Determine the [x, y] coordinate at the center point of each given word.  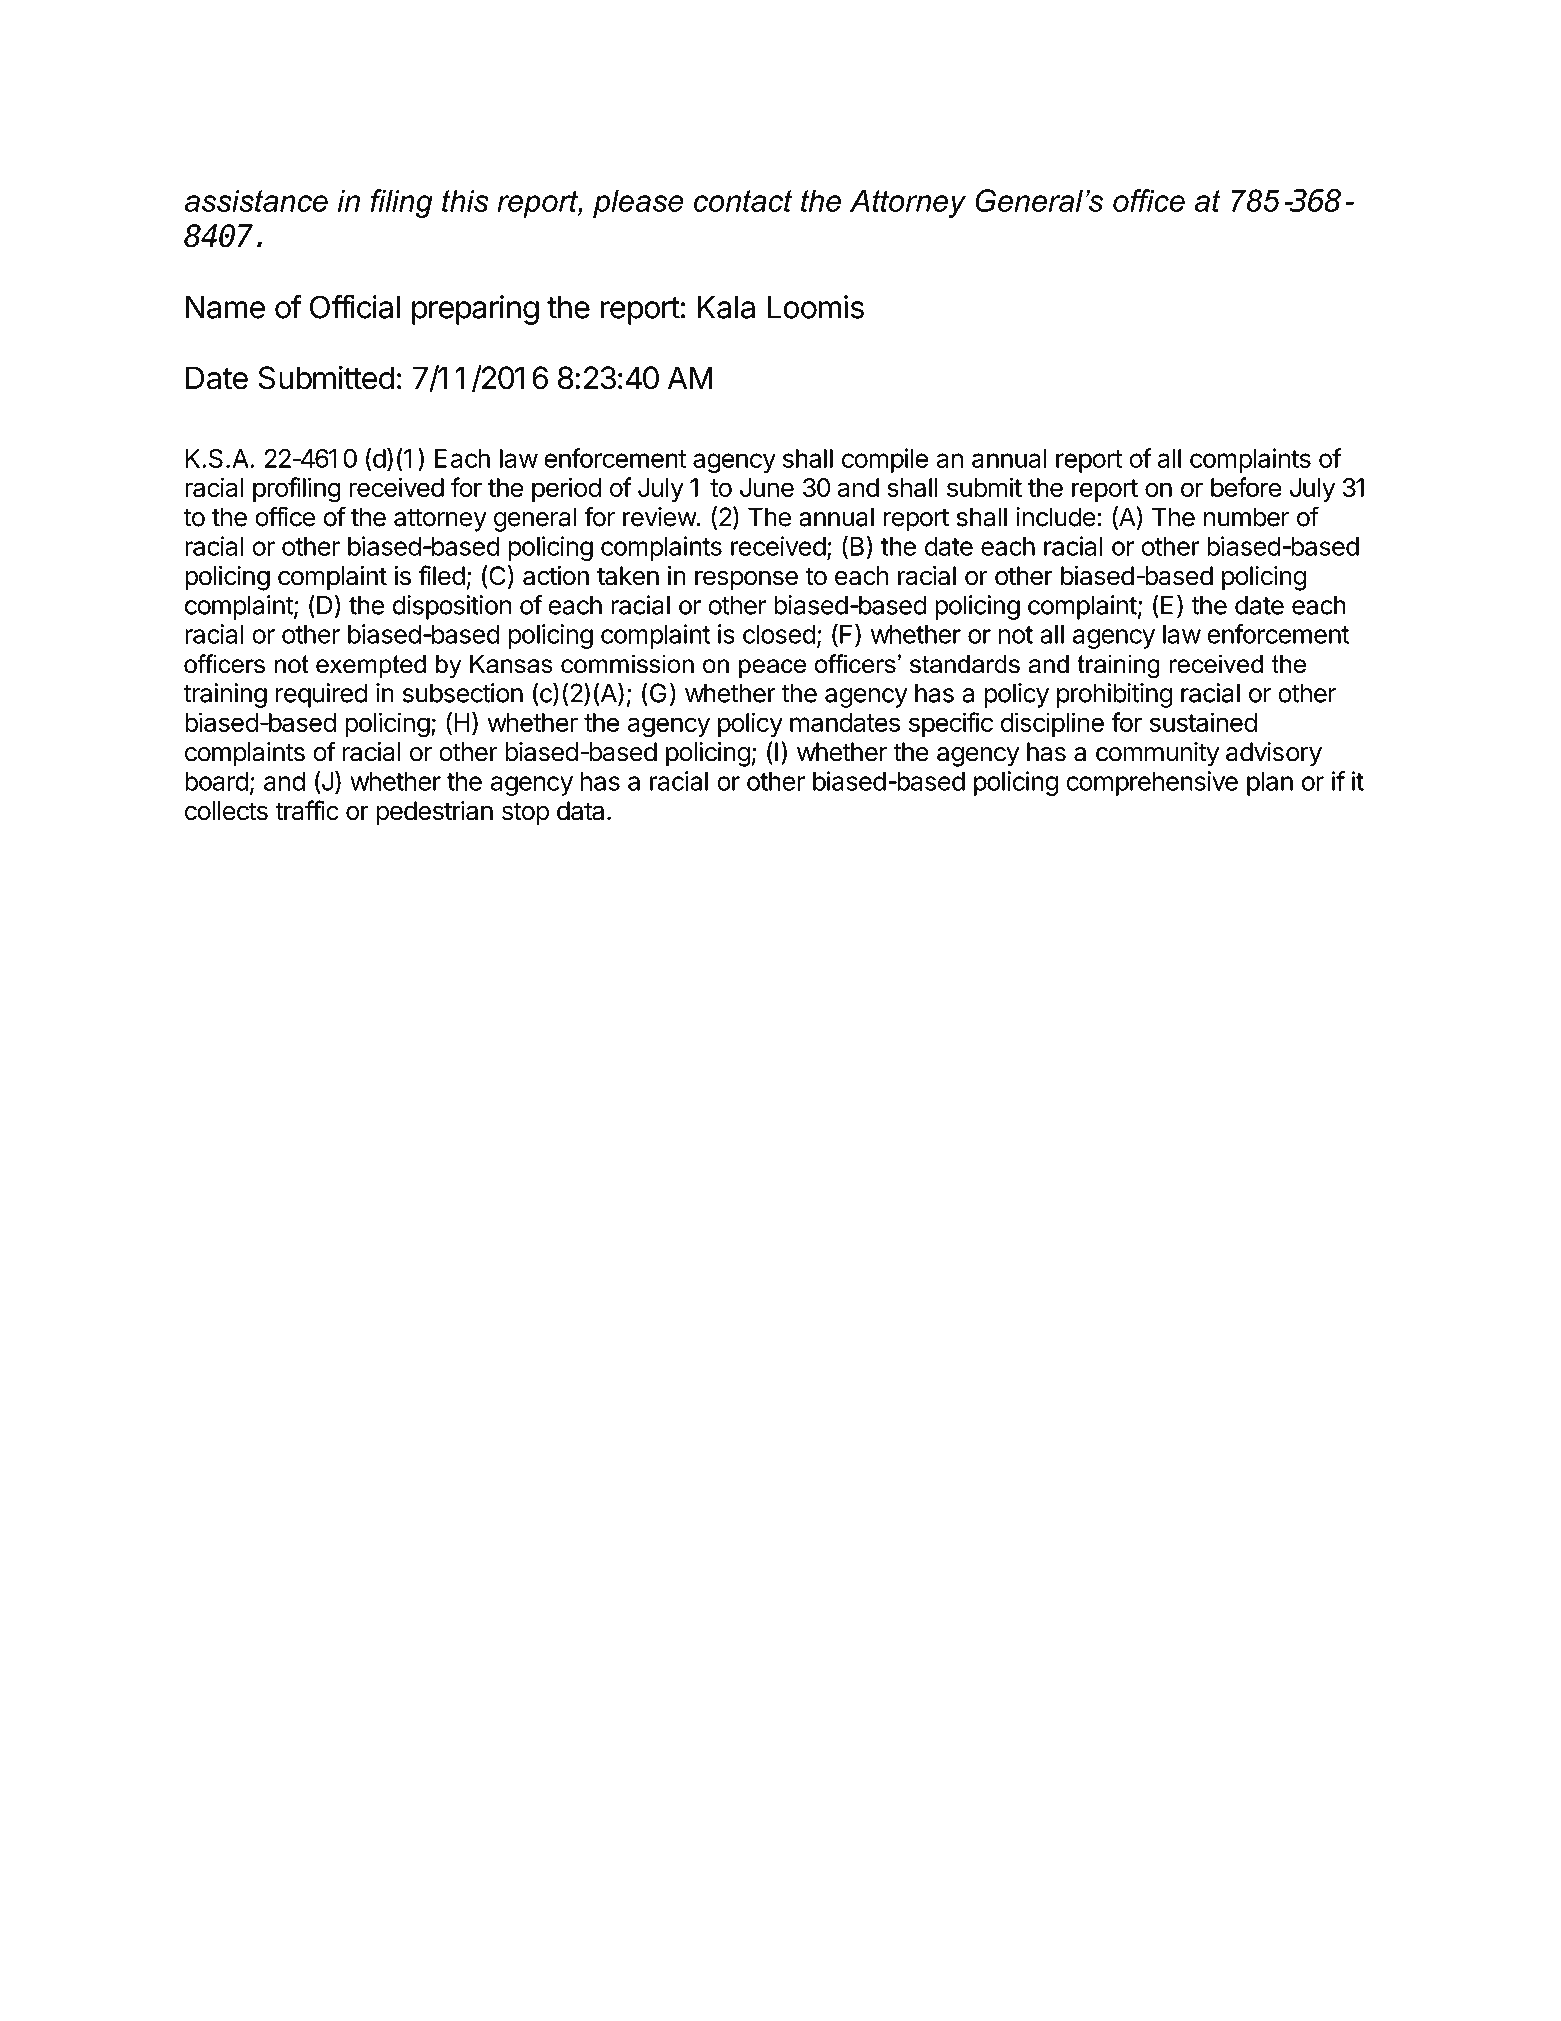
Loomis [816, 307]
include [1056, 517]
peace [772, 668]
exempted [371, 666]
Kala [726, 307]
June [767, 487]
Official [355, 307]
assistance [256, 200]
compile [885, 460]
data [580, 811]
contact [743, 201]
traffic [307, 810]
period [566, 489]
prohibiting [1114, 695]
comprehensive [1152, 783]
